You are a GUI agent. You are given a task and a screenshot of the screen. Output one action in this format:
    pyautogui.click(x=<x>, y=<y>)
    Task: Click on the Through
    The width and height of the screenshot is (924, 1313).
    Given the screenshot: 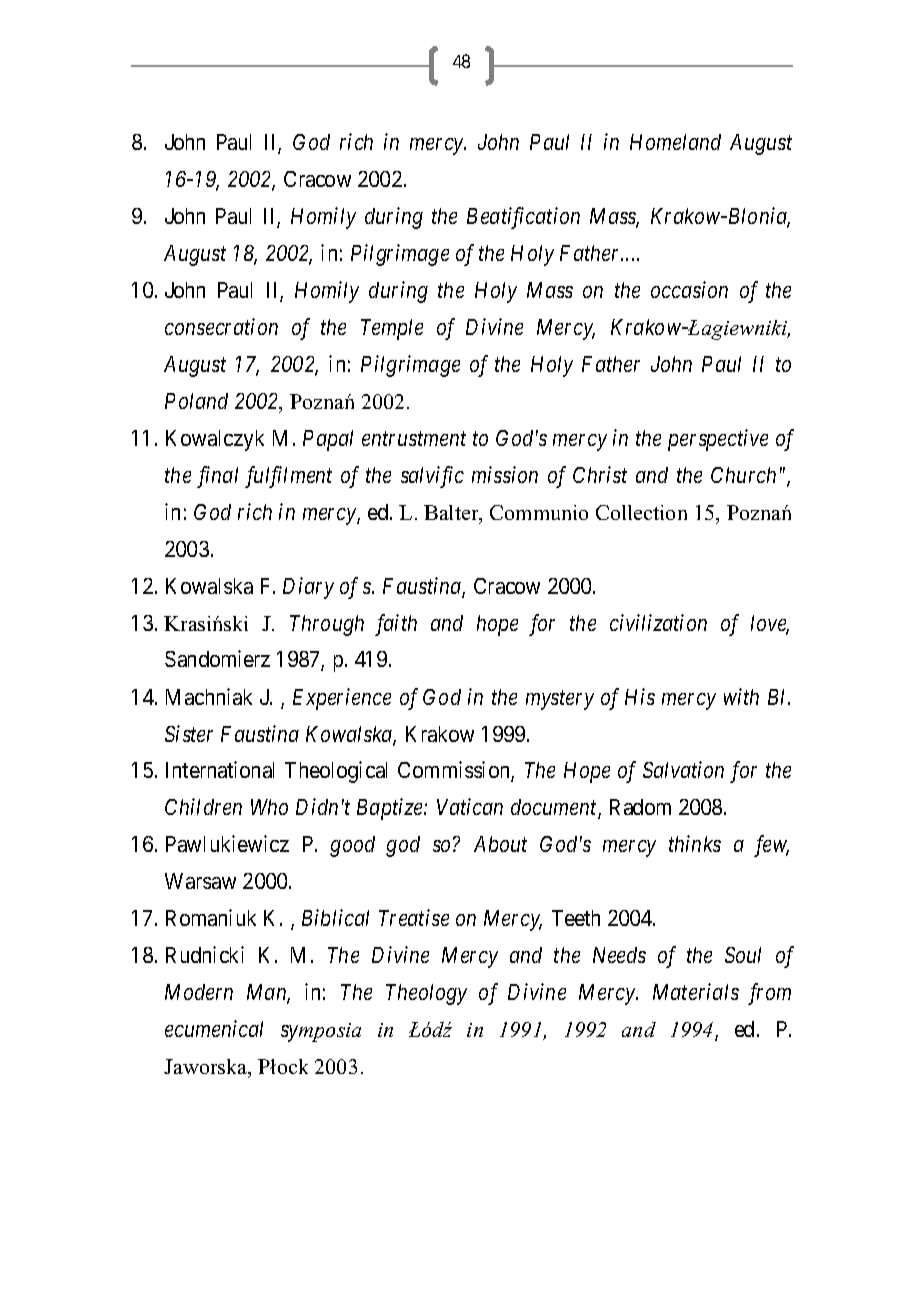 What is the action you would take?
    pyautogui.click(x=327, y=625)
